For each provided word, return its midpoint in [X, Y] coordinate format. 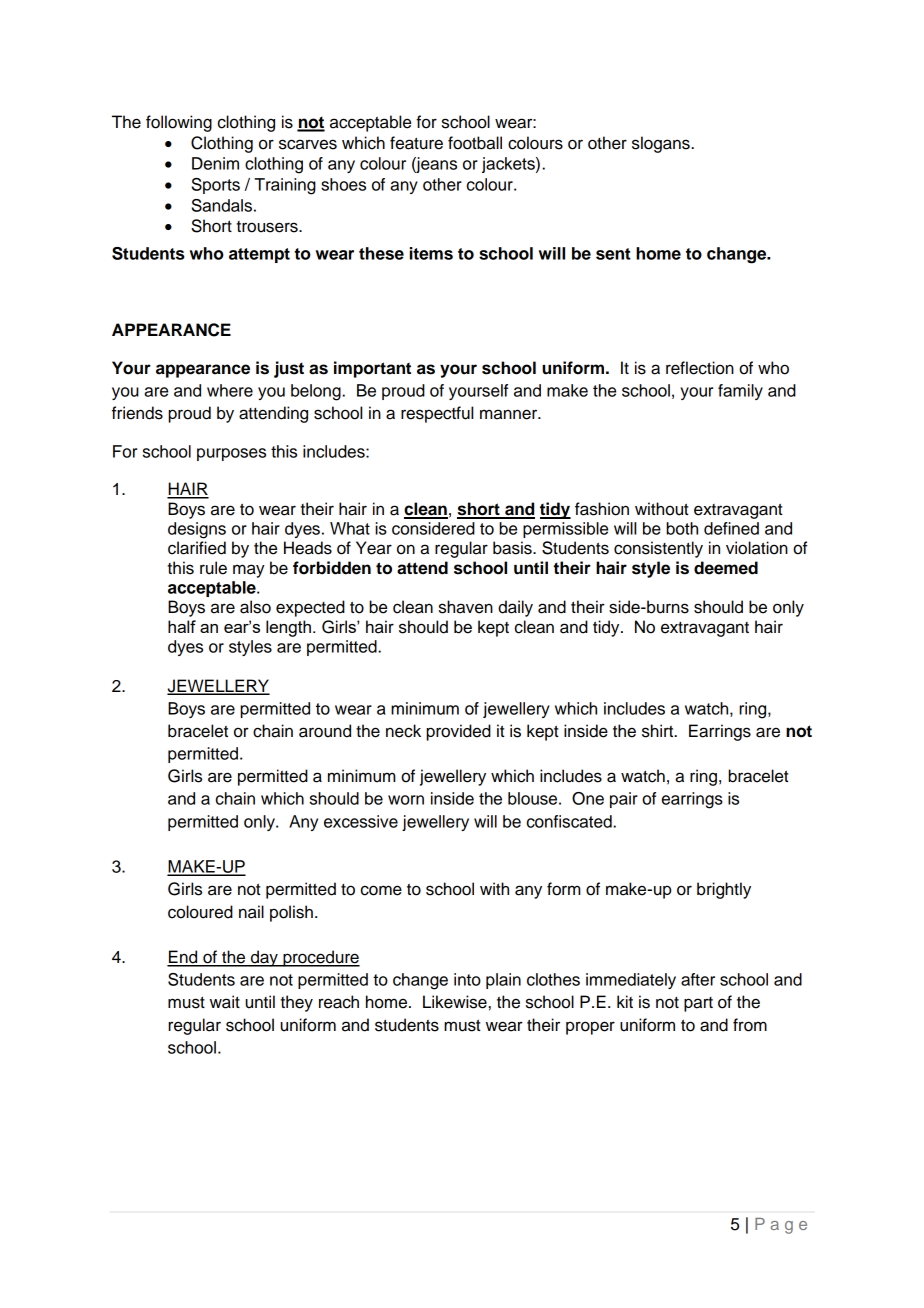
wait [225, 1002]
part [698, 1004]
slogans [661, 144]
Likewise [455, 1002]
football [475, 143]
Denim [215, 163]
